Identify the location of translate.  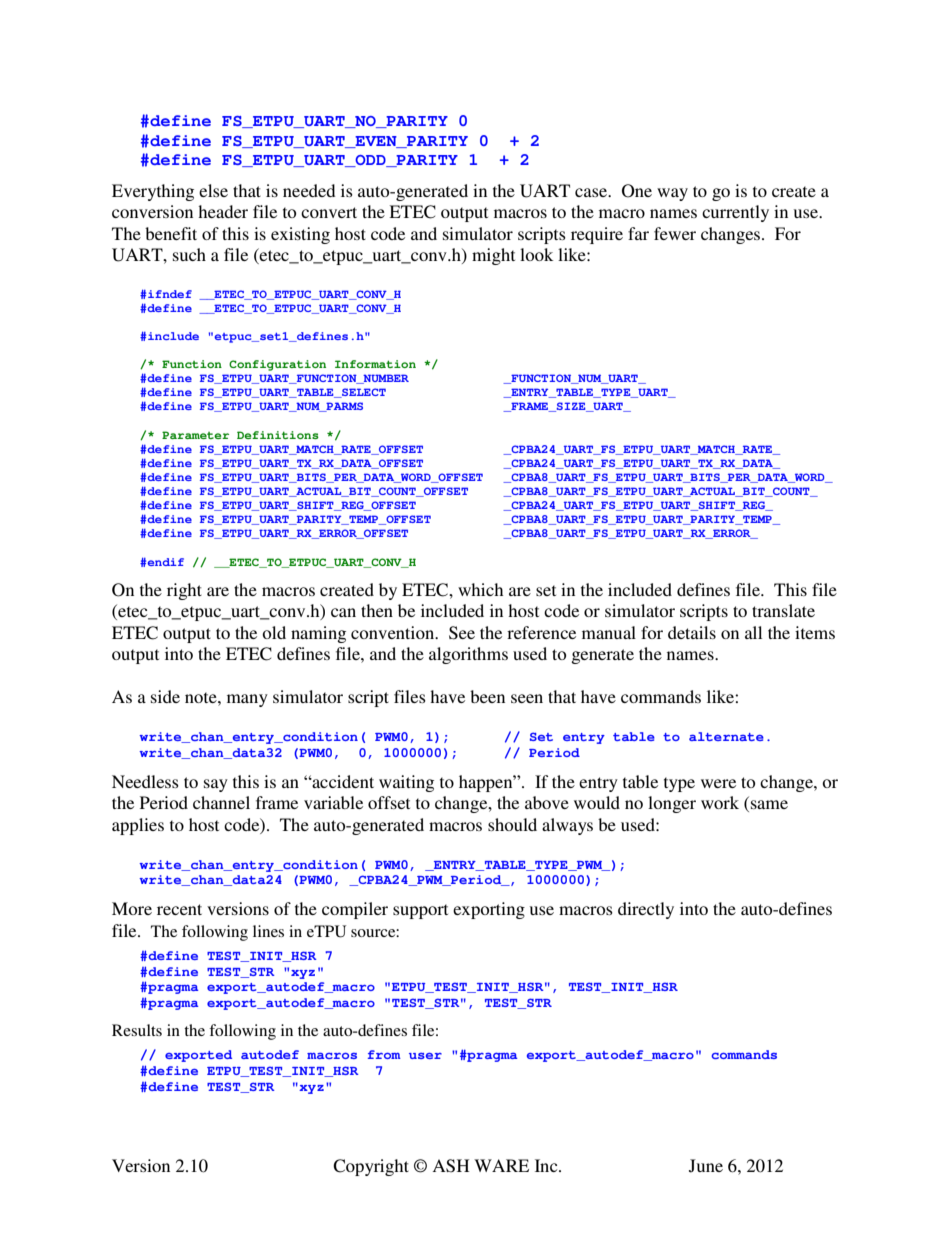
(783, 610).
